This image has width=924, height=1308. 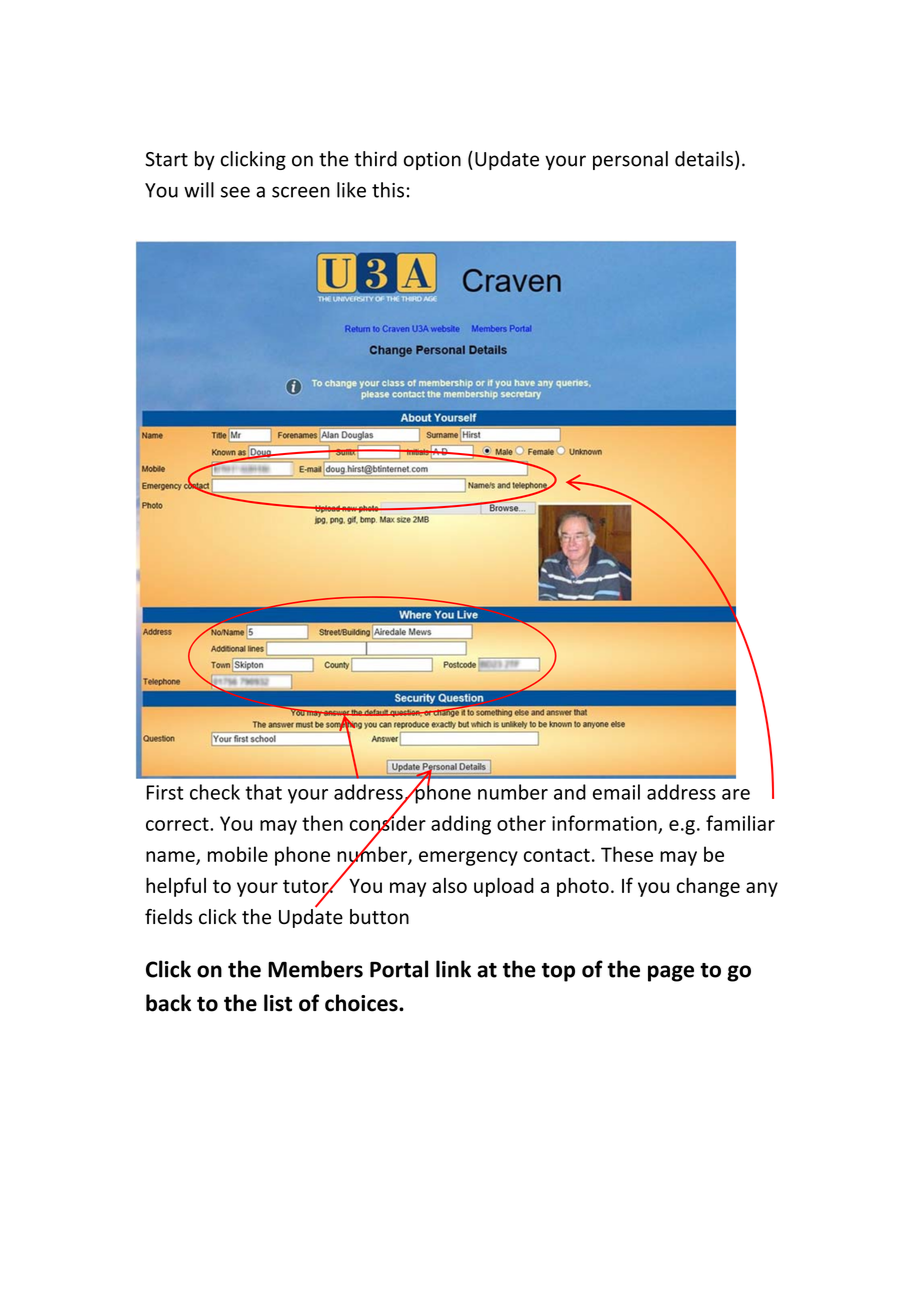 What do you see at coordinates (616, 792) in the image?
I see `email` at bounding box center [616, 792].
